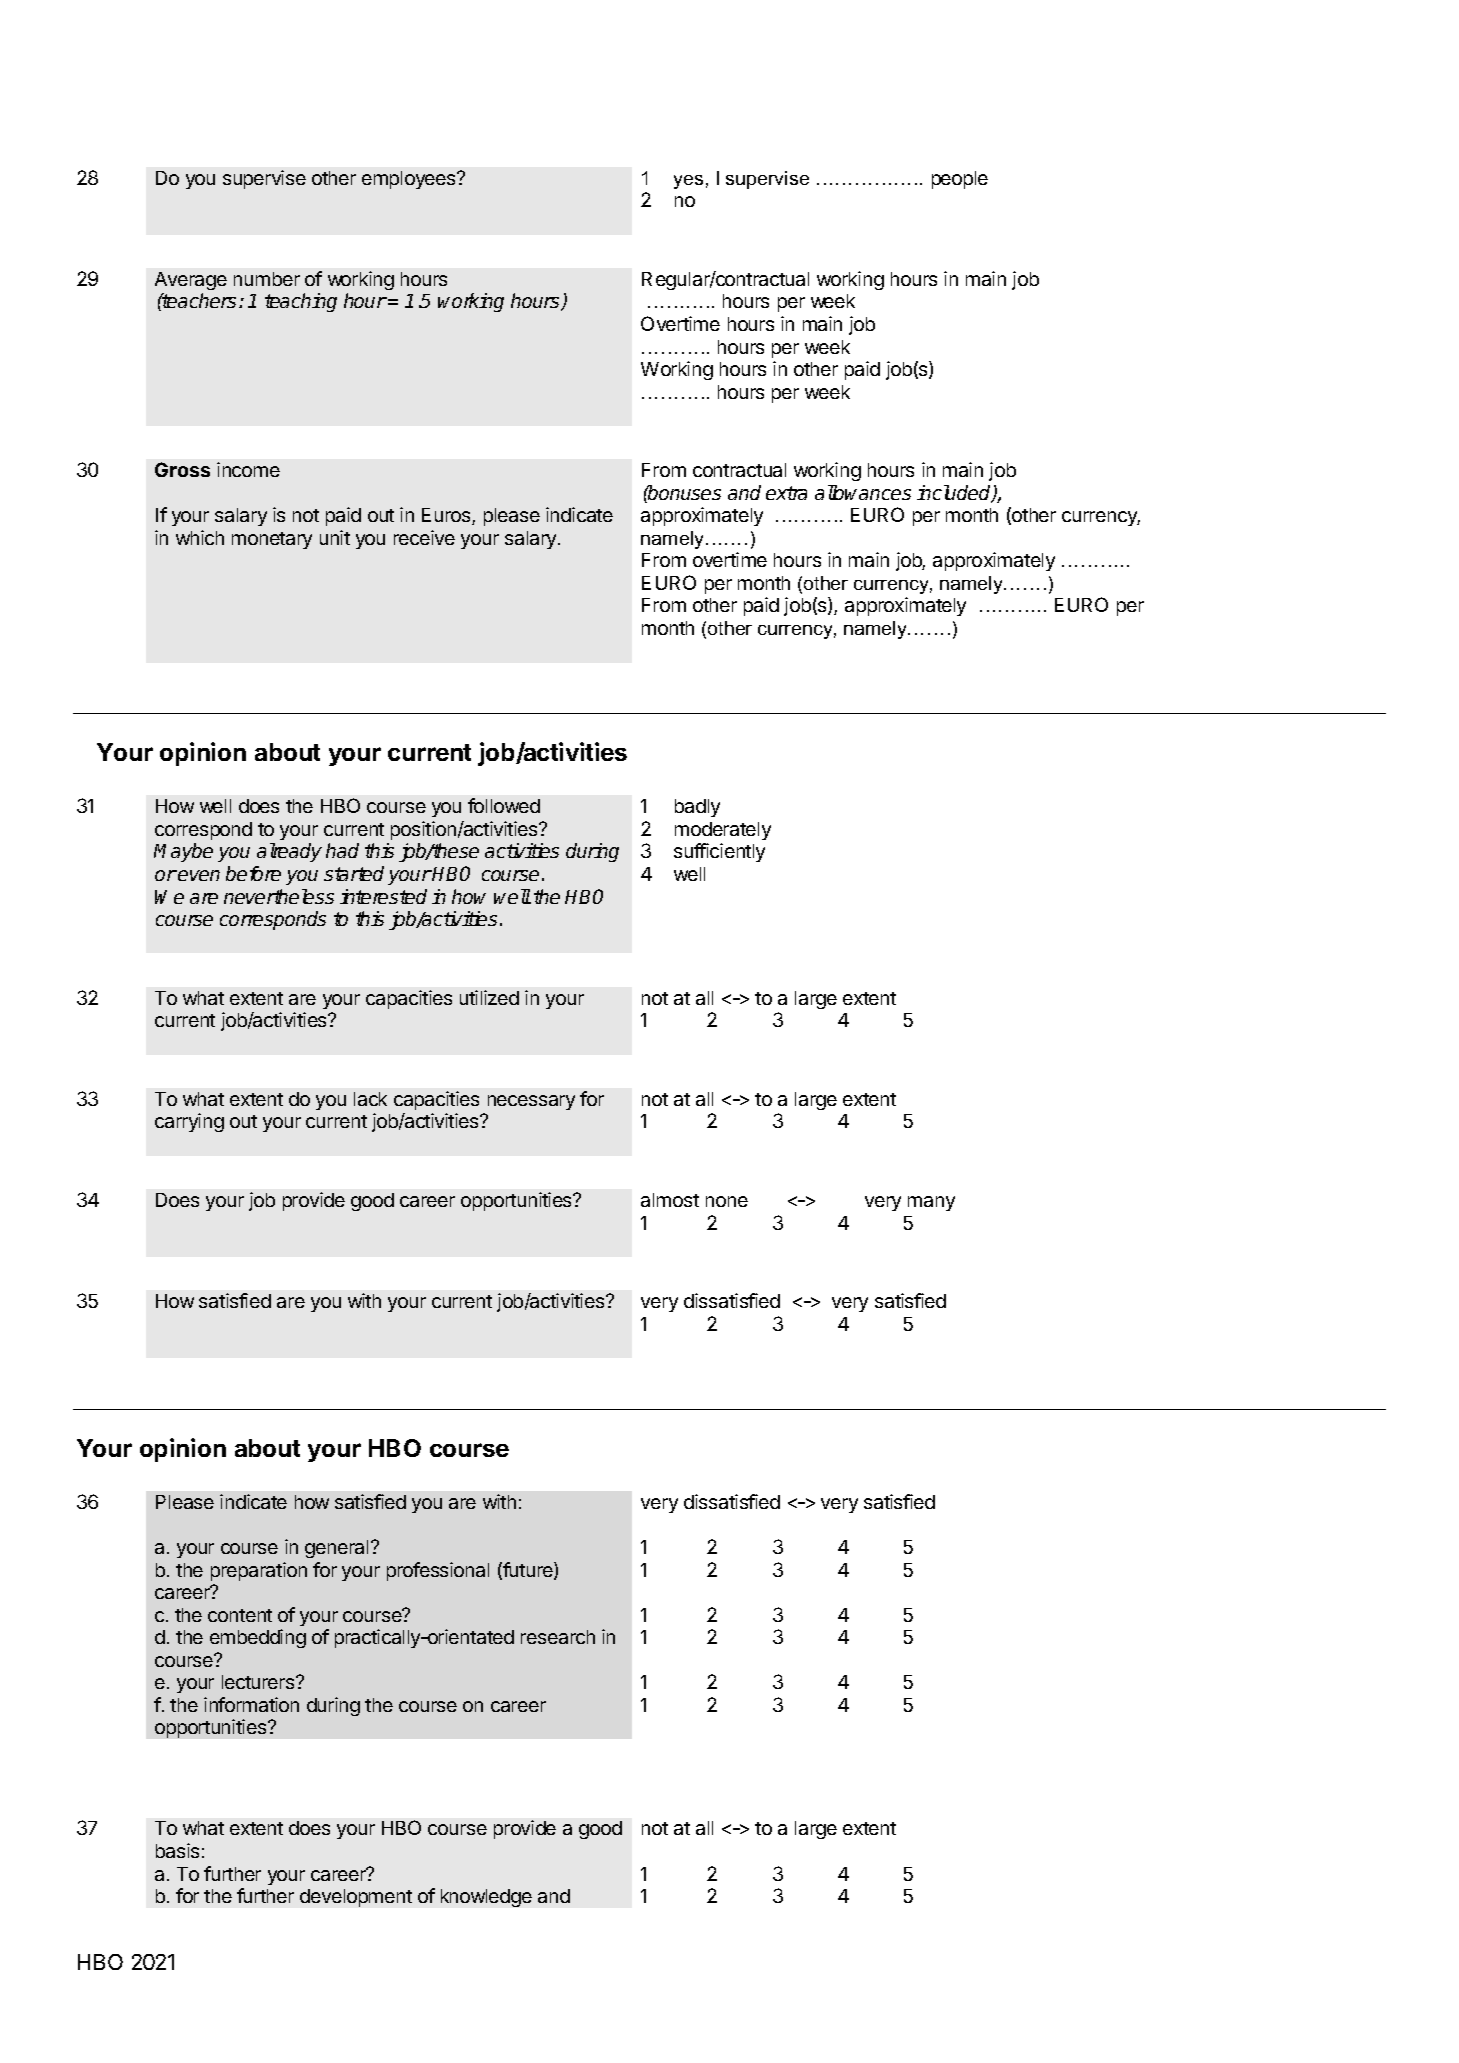  I want to click on number, so click(267, 279).
